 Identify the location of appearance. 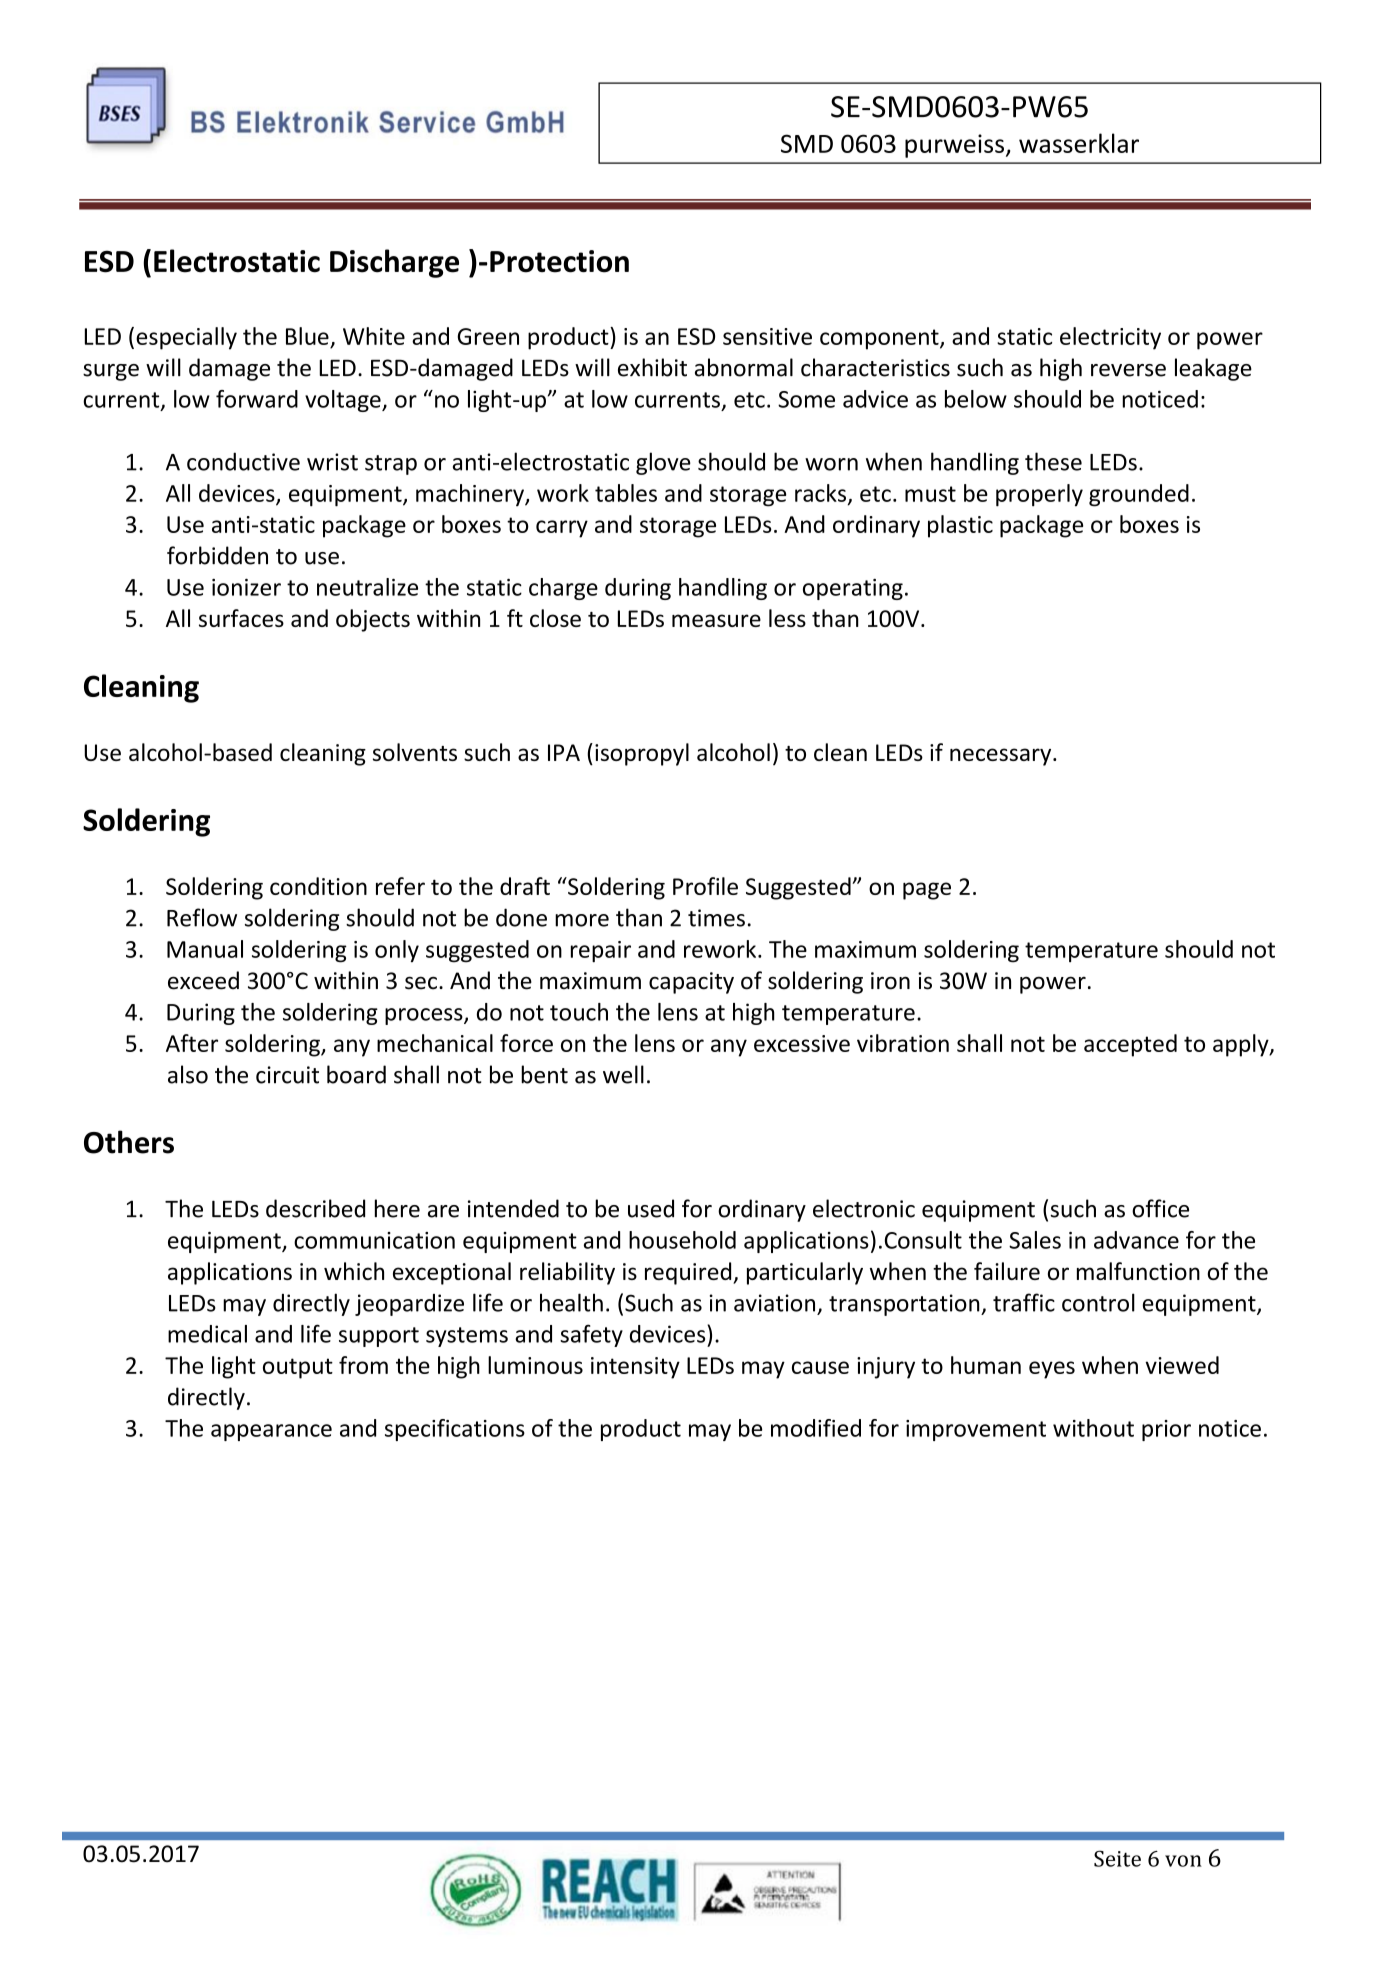
(271, 1432).
